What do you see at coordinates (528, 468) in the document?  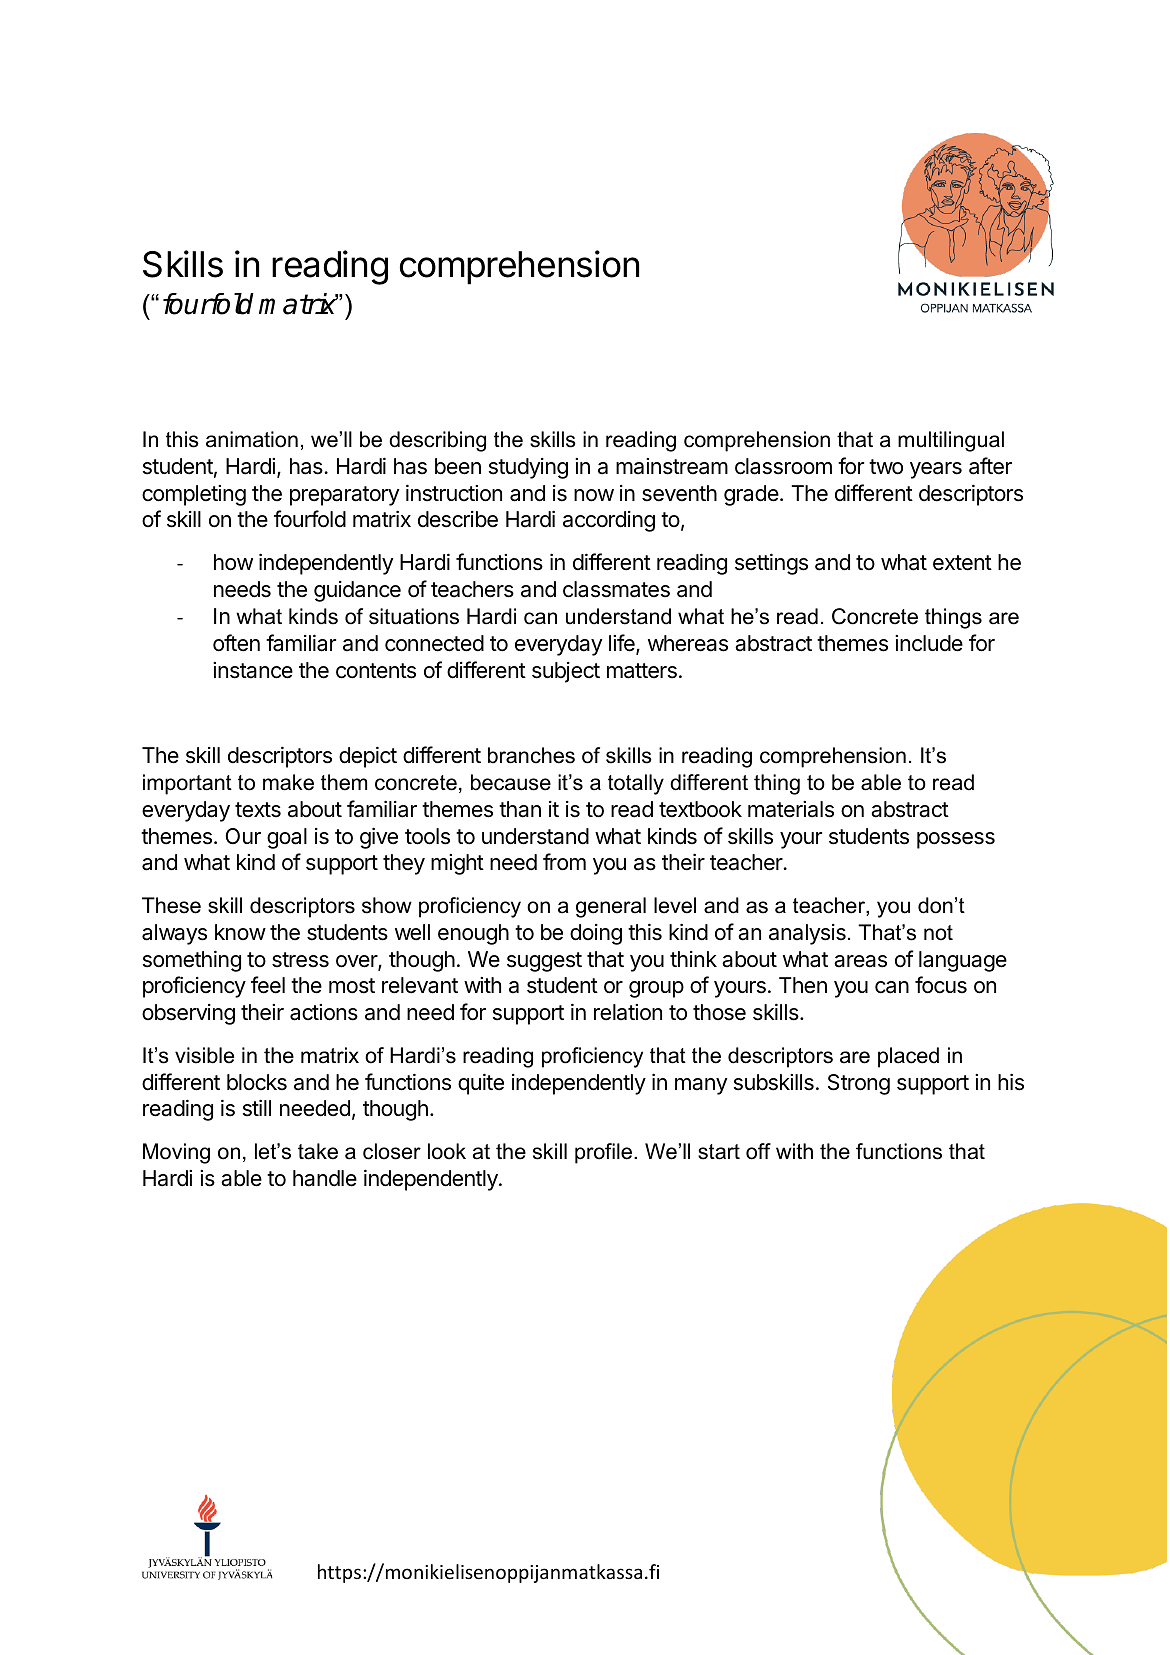 I see `studying` at bounding box center [528, 468].
